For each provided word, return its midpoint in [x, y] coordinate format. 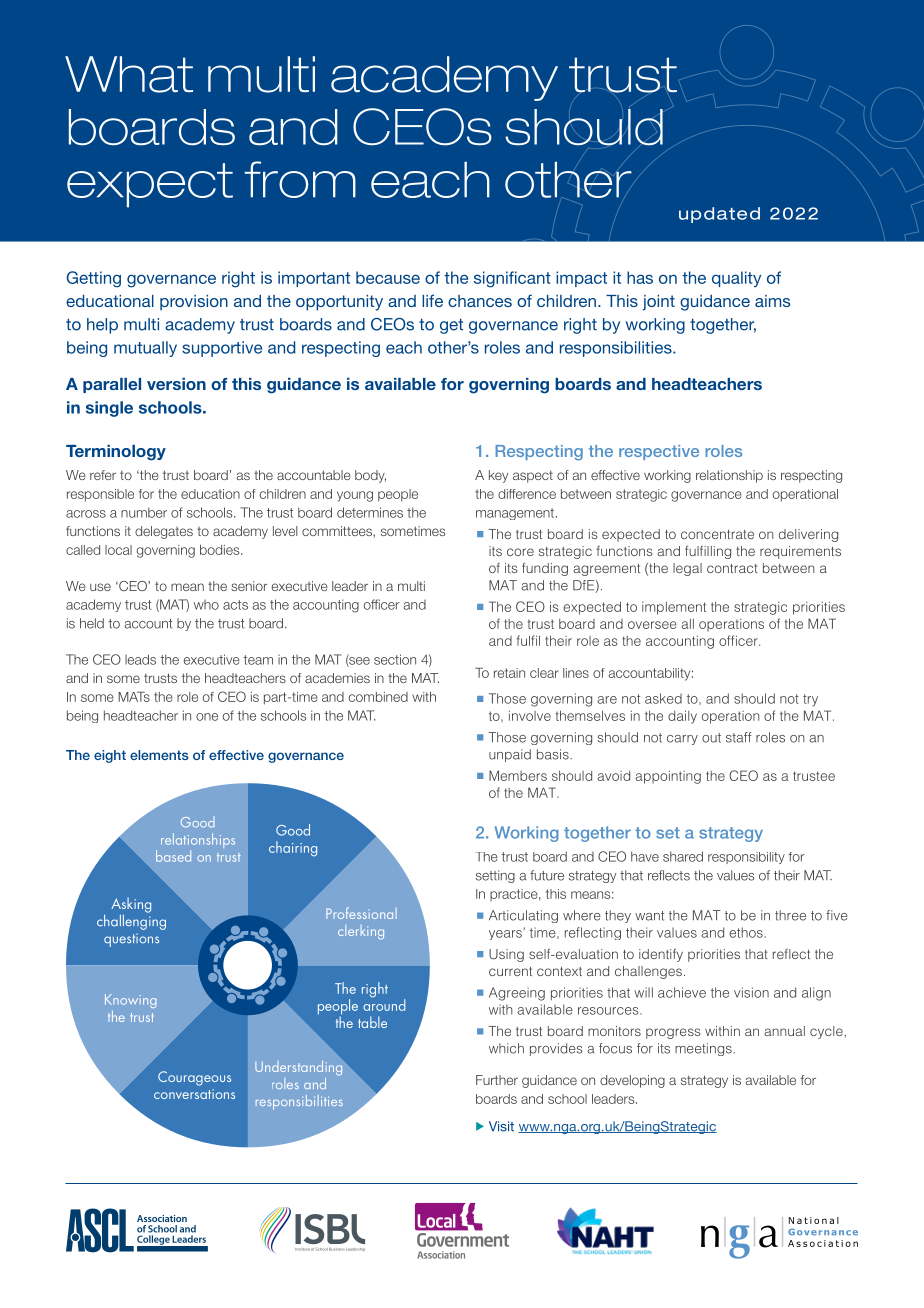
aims [772, 301]
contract [732, 568]
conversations [194, 1094]
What [129, 74]
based [173, 856]
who [206, 605]
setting [495, 876]
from [300, 179]
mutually [145, 349]
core [520, 552]
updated [719, 215]
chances [480, 301]
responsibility [746, 858]
